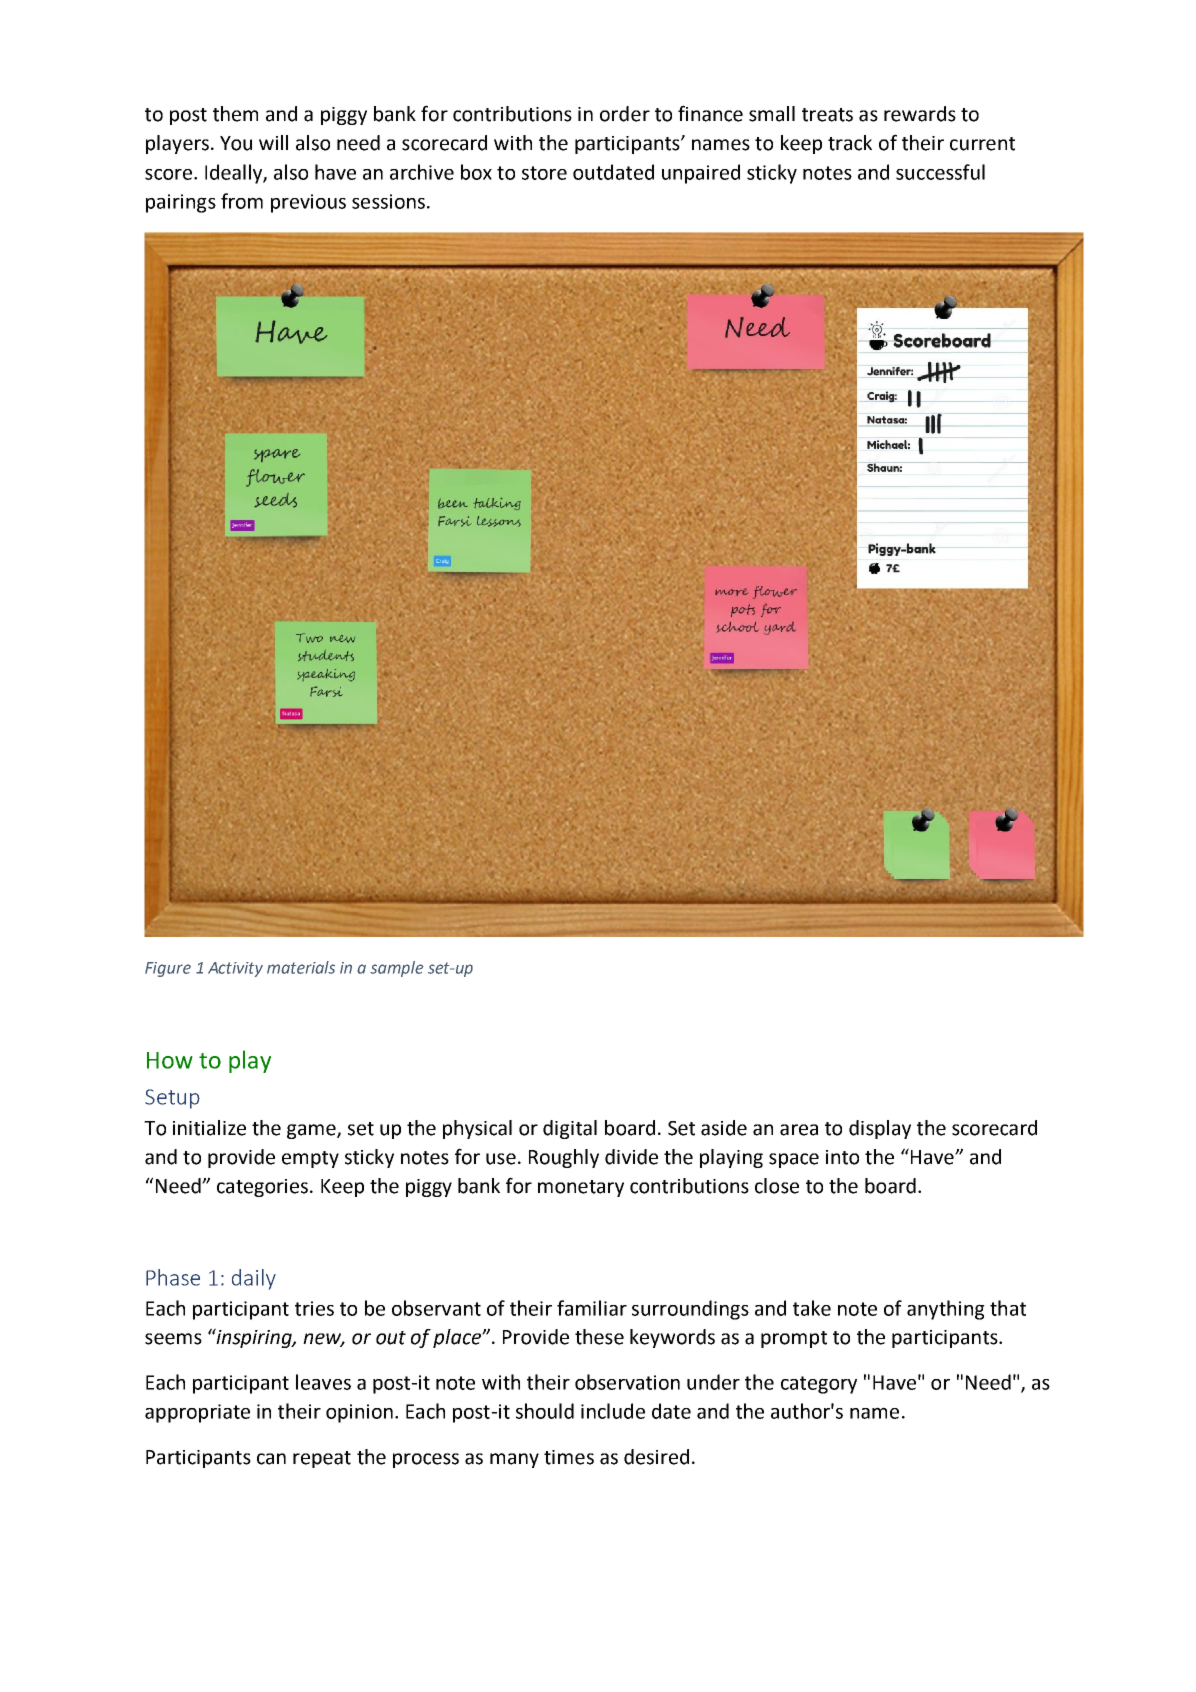 The height and width of the screenshot is (1692, 1196). Describe the element at coordinates (940, 172) in the screenshot. I see `successful` at that location.
